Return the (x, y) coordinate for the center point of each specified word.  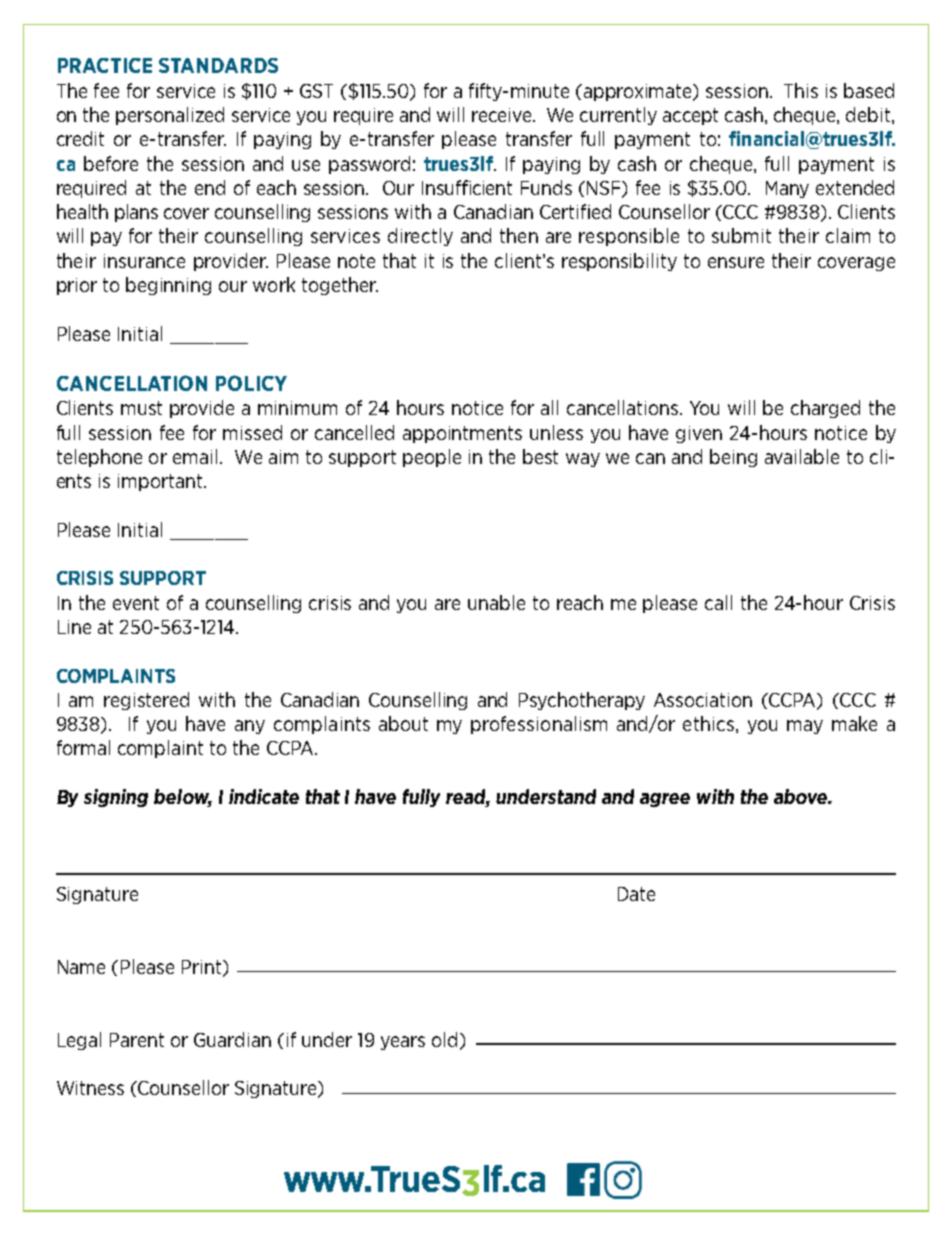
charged (825, 409)
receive (503, 115)
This (801, 90)
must (141, 408)
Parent (137, 1040)
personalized (170, 116)
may (805, 727)
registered (146, 701)
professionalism (539, 725)
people (432, 458)
